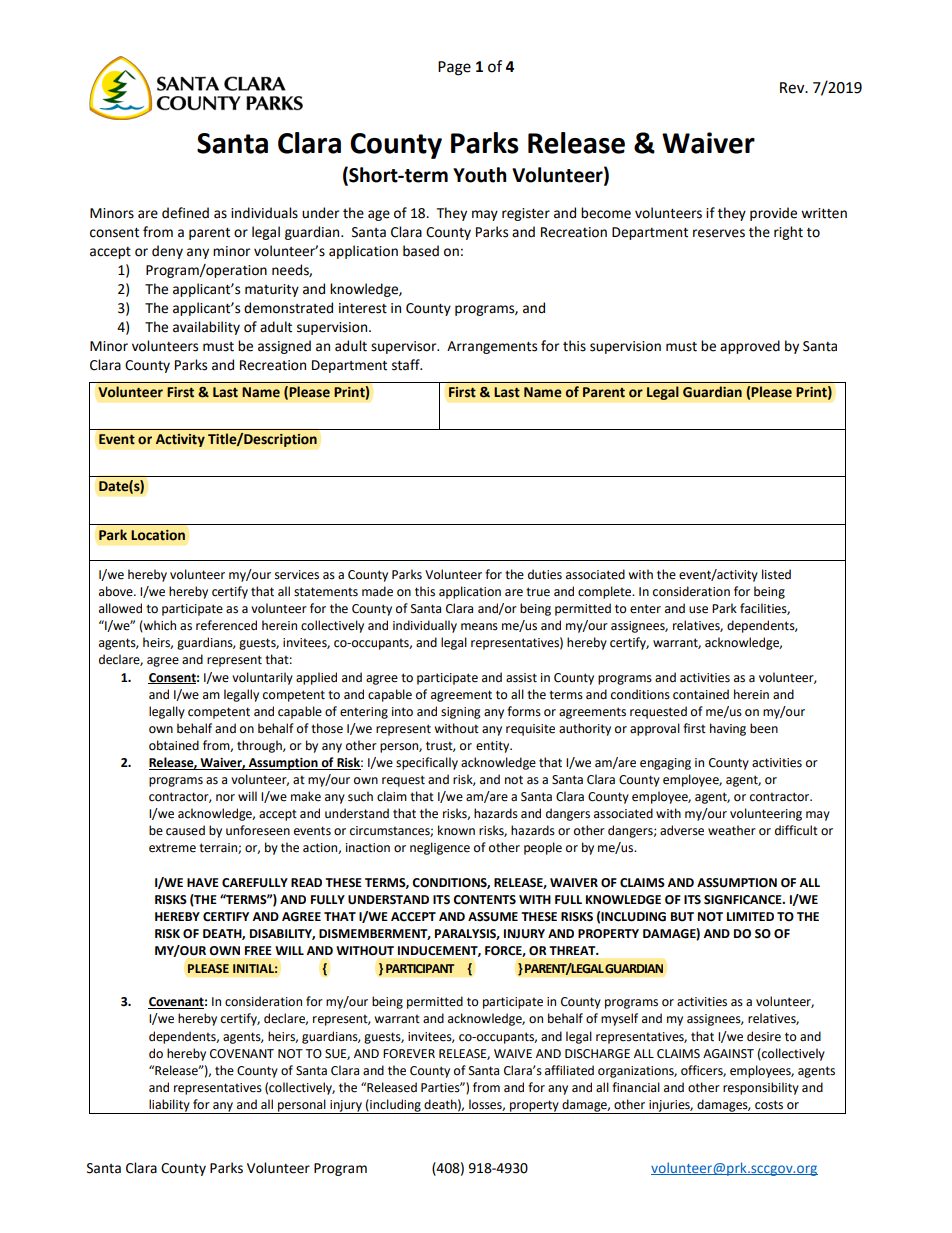  What do you see at coordinates (479, 627) in the screenshot?
I see `means` at bounding box center [479, 627].
